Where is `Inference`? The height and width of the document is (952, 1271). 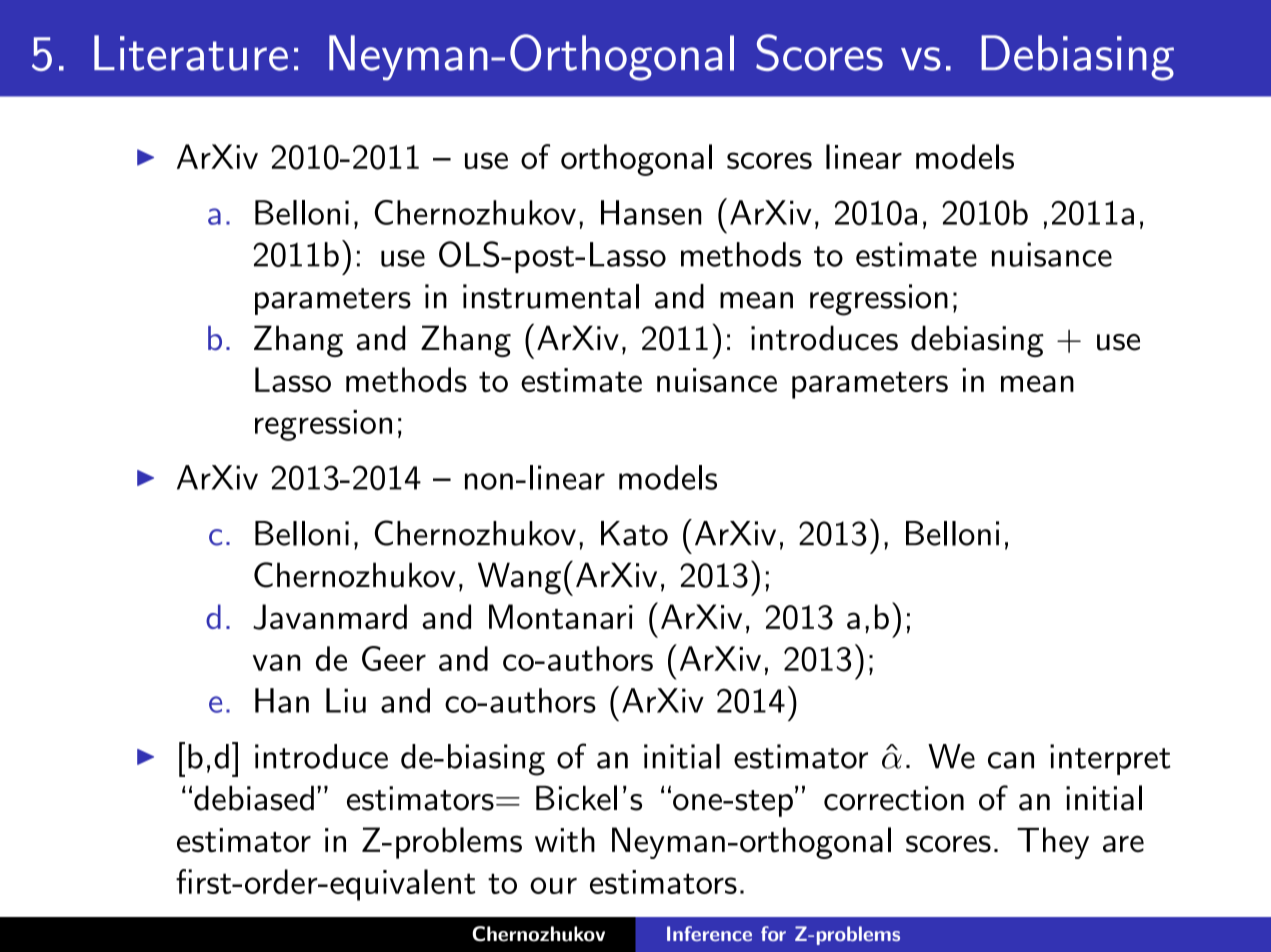 Inference is located at coordinates (709, 933).
